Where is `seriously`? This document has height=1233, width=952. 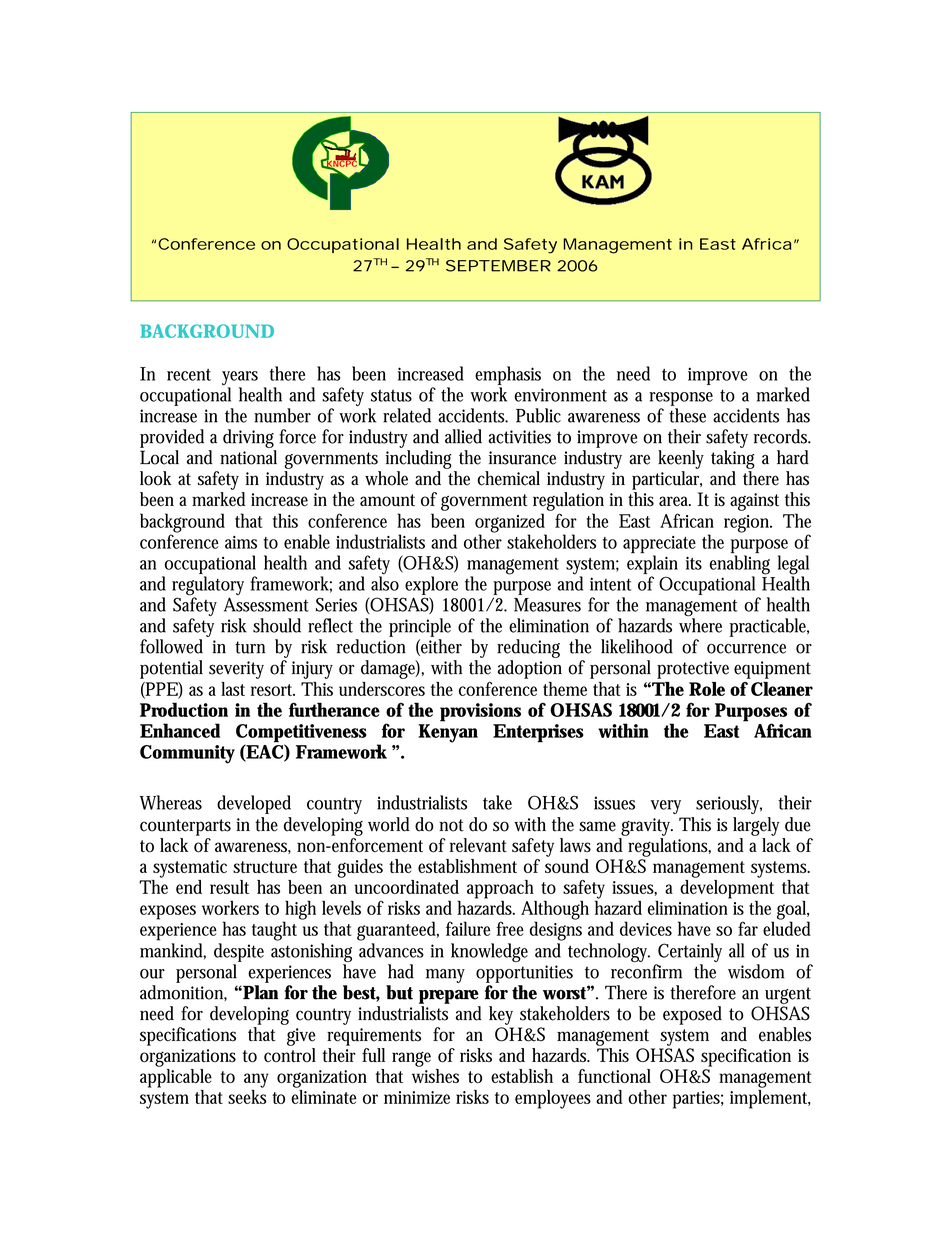 seriously is located at coordinates (729, 804).
